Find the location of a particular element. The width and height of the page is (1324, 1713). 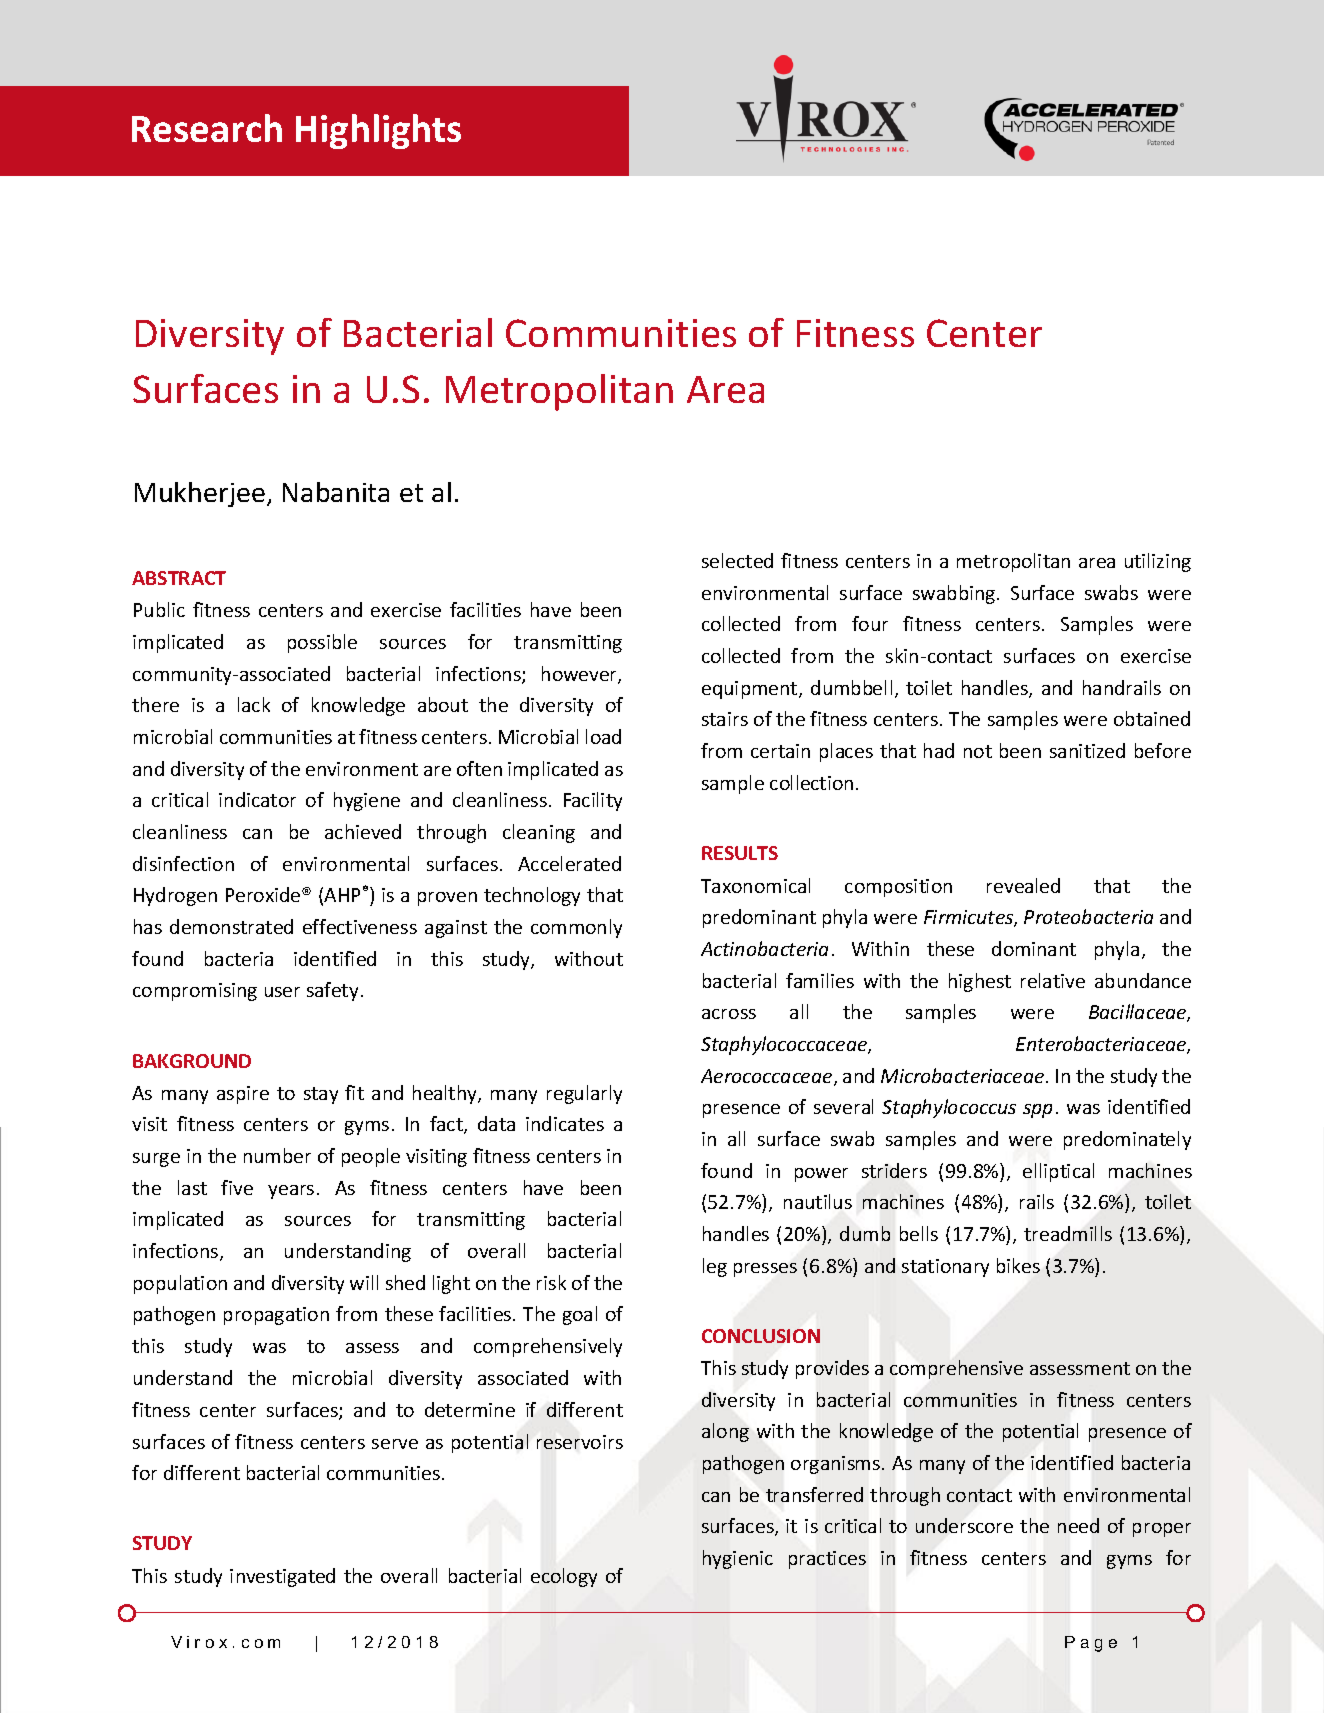

obtained is located at coordinates (1152, 718).
